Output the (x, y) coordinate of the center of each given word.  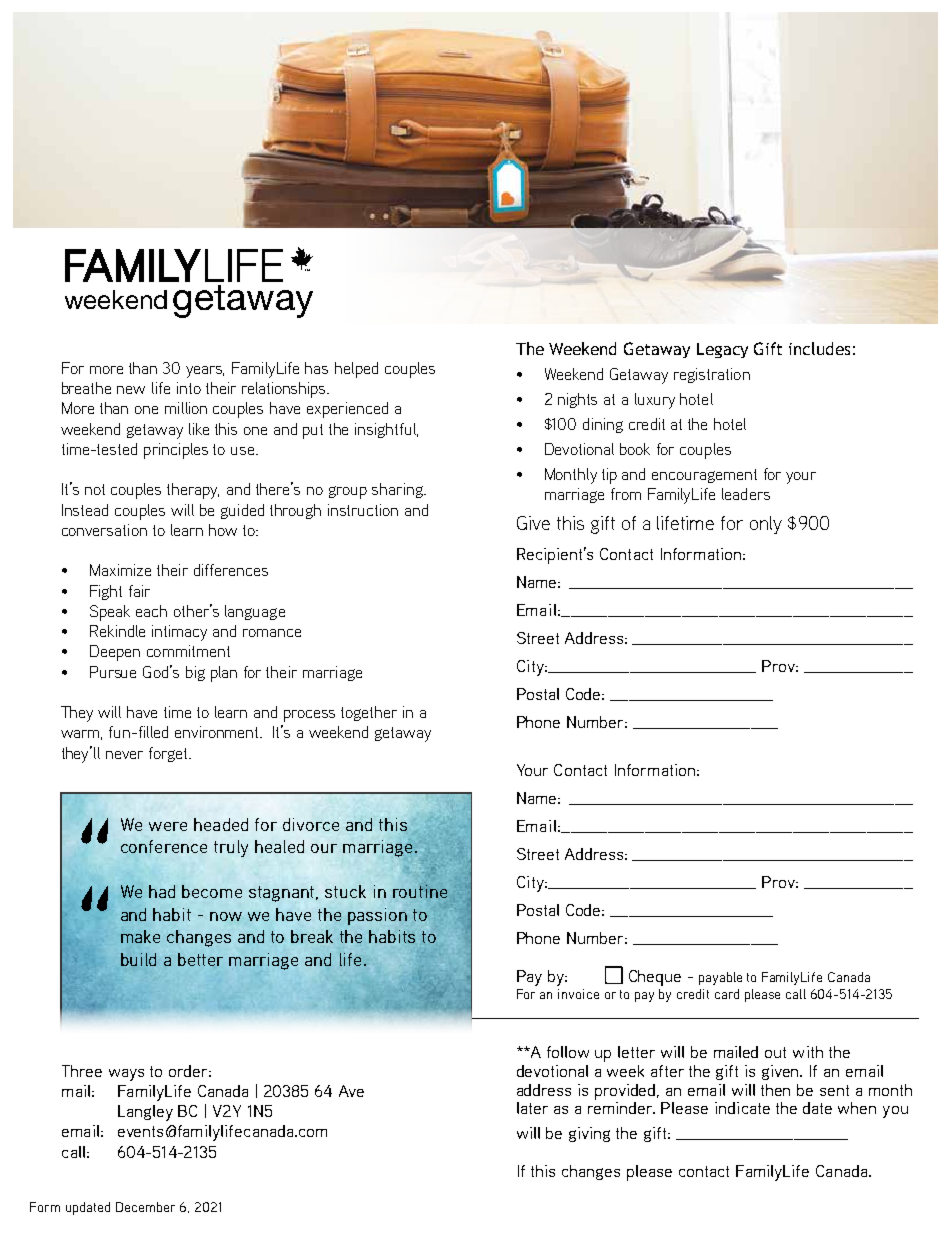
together (369, 713)
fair (139, 591)
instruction (363, 510)
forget (169, 754)
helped (356, 370)
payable (720, 978)
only (766, 525)
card (727, 994)
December (145, 1207)
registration (712, 375)
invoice (578, 994)
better (200, 959)
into (189, 388)
